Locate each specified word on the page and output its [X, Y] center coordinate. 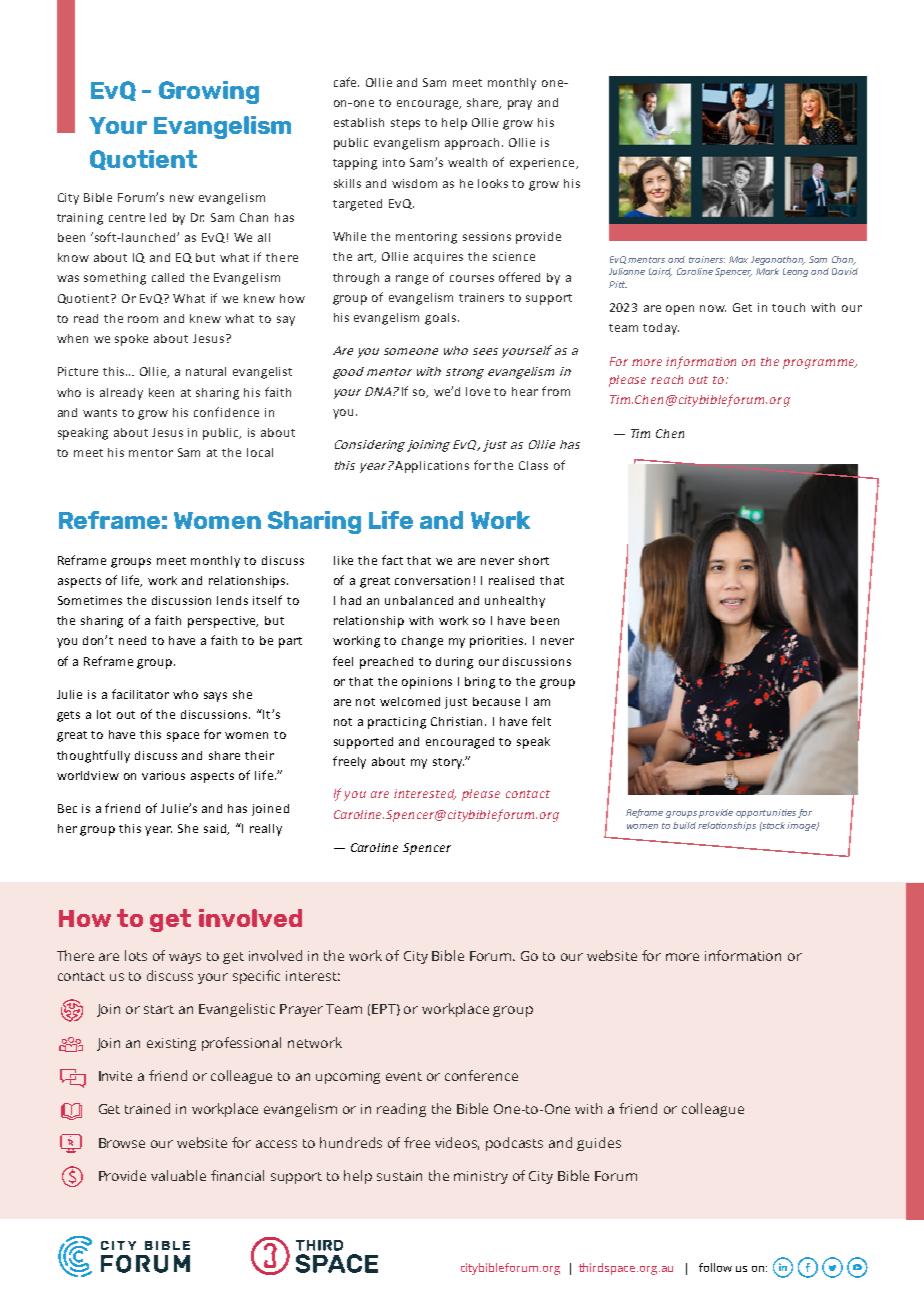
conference [481, 1075]
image [802, 826]
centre [127, 218]
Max [738, 259]
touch [788, 307]
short [534, 560]
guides [599, 1144]
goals [440, 319]
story [448, 763]
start [159, 1009]
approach [474, 144]
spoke [131, 340]
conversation [432, 580]
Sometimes [90, 600]
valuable [178, 1175]
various [163, 775]
